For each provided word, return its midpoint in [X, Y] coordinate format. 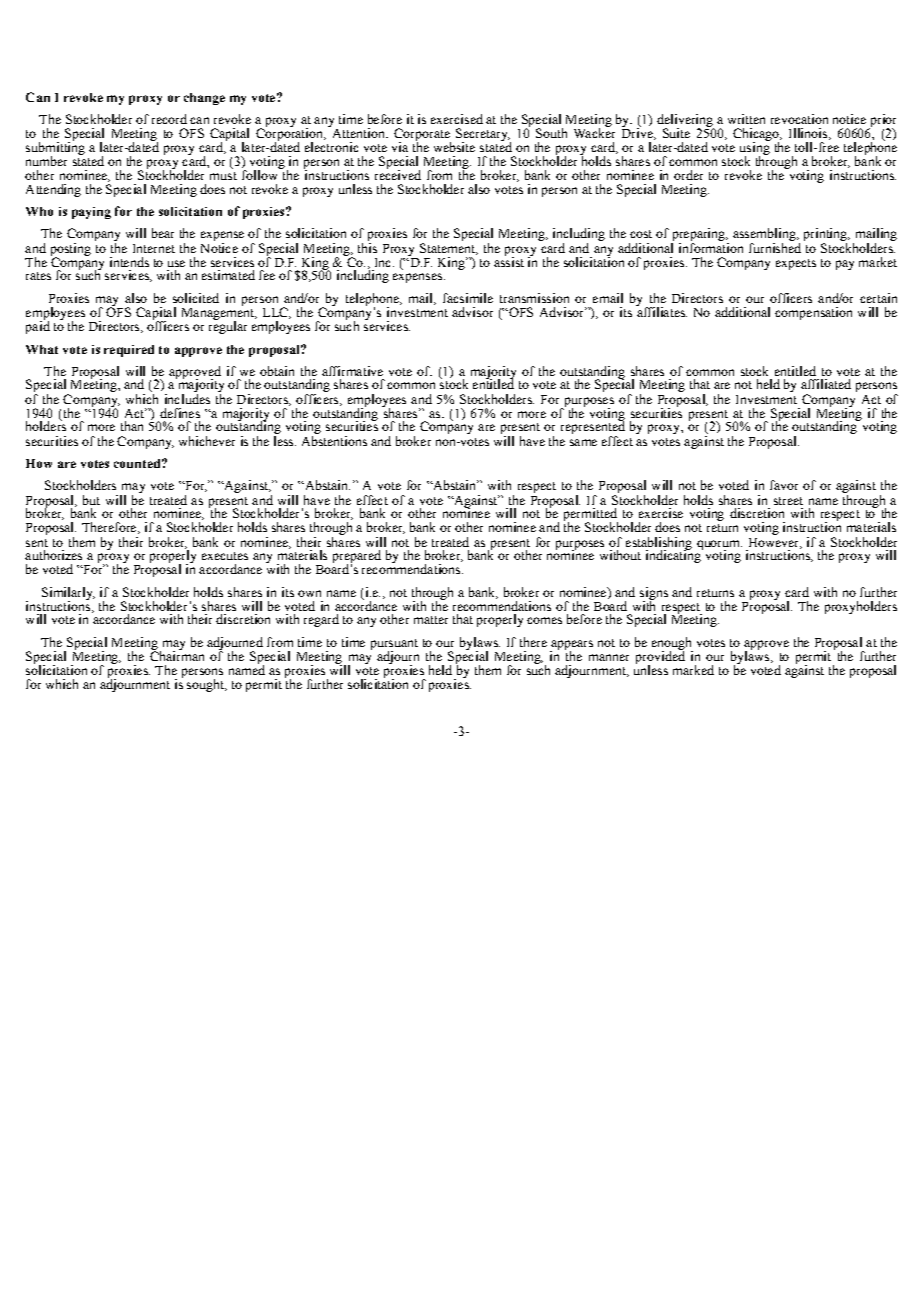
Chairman [177, 655]
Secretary [483, 135]
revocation [799, 119]
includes [187, 399]
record [169, 119]
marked [693, 670]
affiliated [826, 384]
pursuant [394, 646]
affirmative [352, 371]
